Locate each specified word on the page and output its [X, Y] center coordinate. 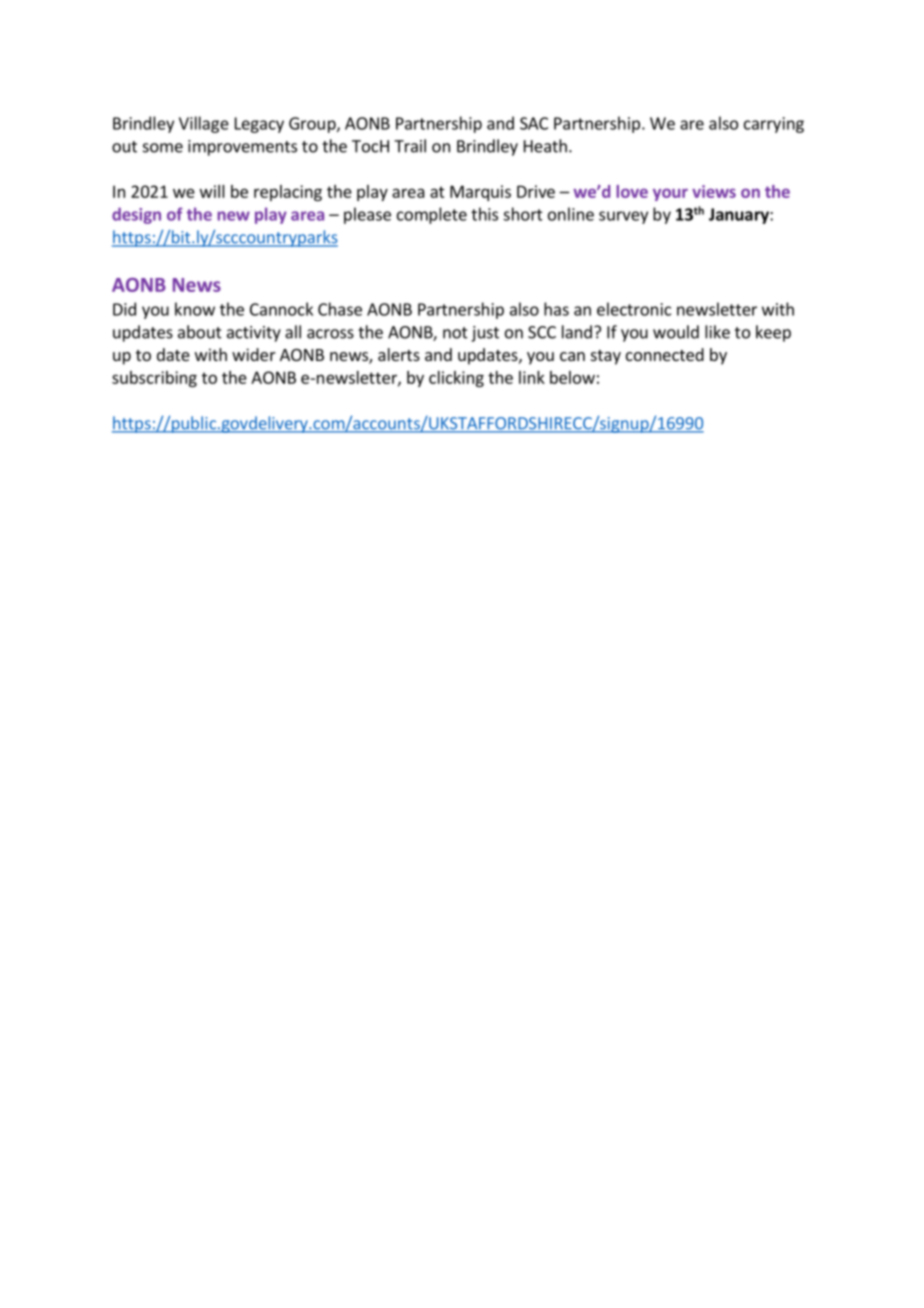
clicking [456, 379]
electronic [634, 309]
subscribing [154, 379]
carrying [774, 125]
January [740, 216]
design [136, 215]
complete [432, 215]
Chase [340, 309]
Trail [410, 146]
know [195, 309]
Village [204, 124]
